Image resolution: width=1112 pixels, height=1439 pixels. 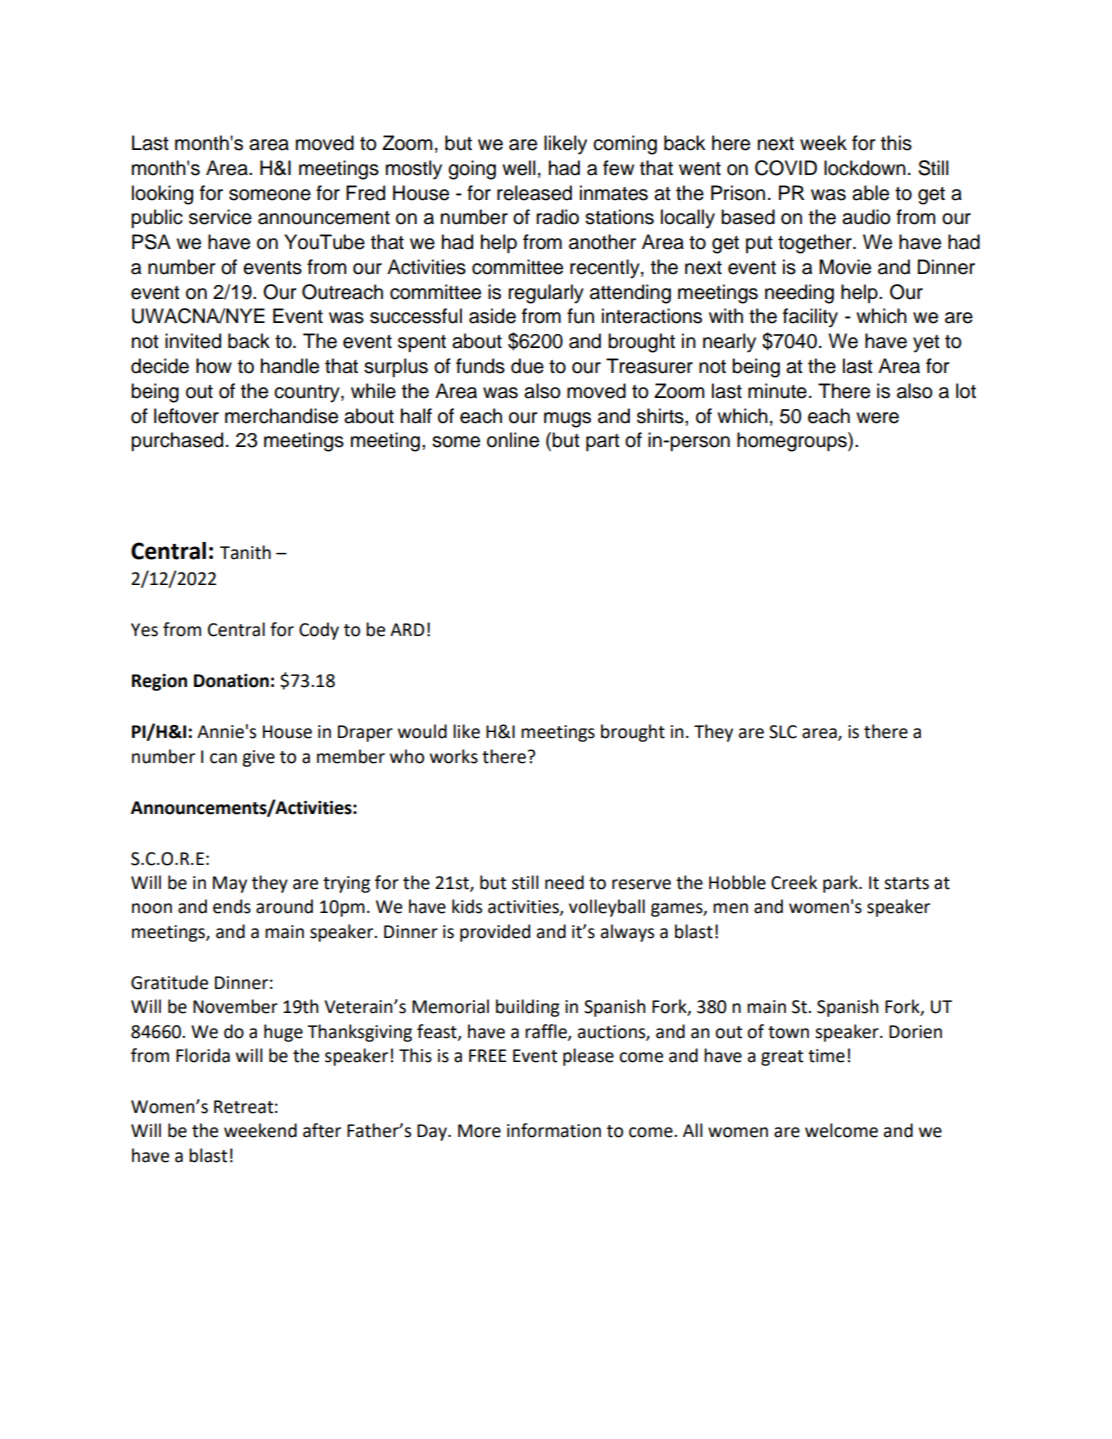 I want to click on were, so click(x=877, y=418).
